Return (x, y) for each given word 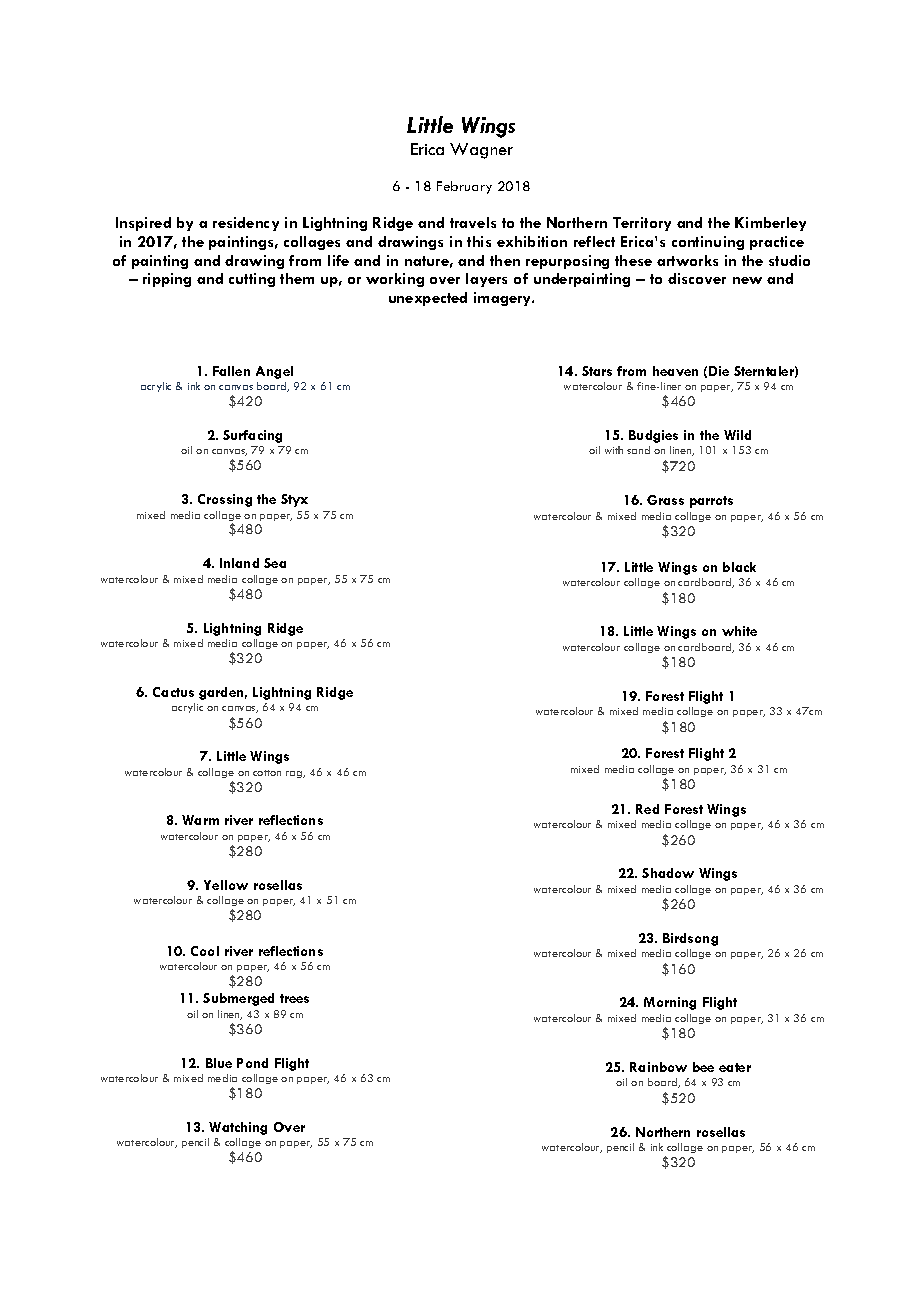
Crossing (225, 500)
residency (246, 224)
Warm (200, 820)
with (614, 450)
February (464, 187)
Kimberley (770, 224)
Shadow (668, 873)
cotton (267, 773)
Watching (238, 1128)
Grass (665, 500)
